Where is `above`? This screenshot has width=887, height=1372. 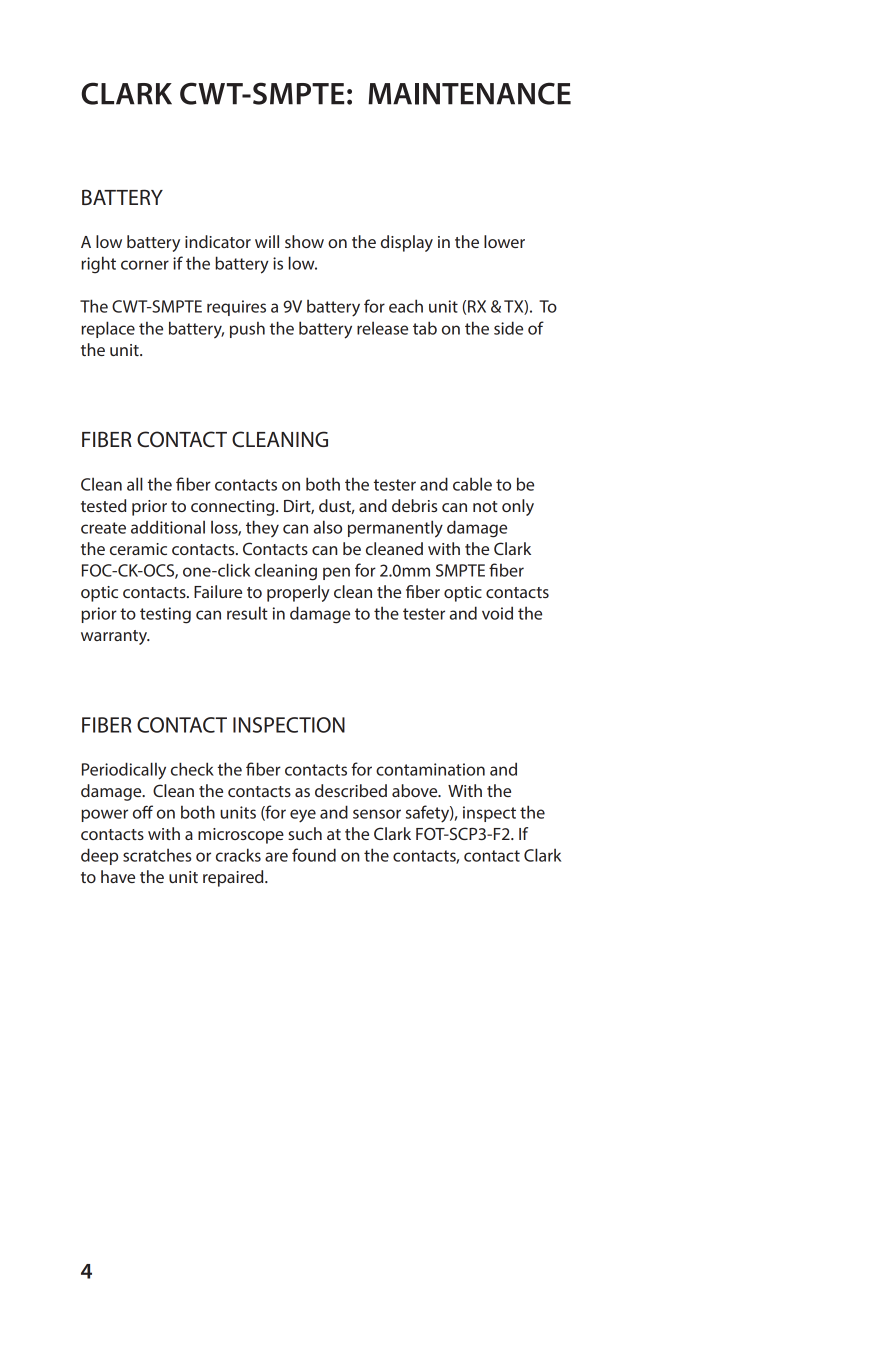 above is located at coordinates (416, 790).
